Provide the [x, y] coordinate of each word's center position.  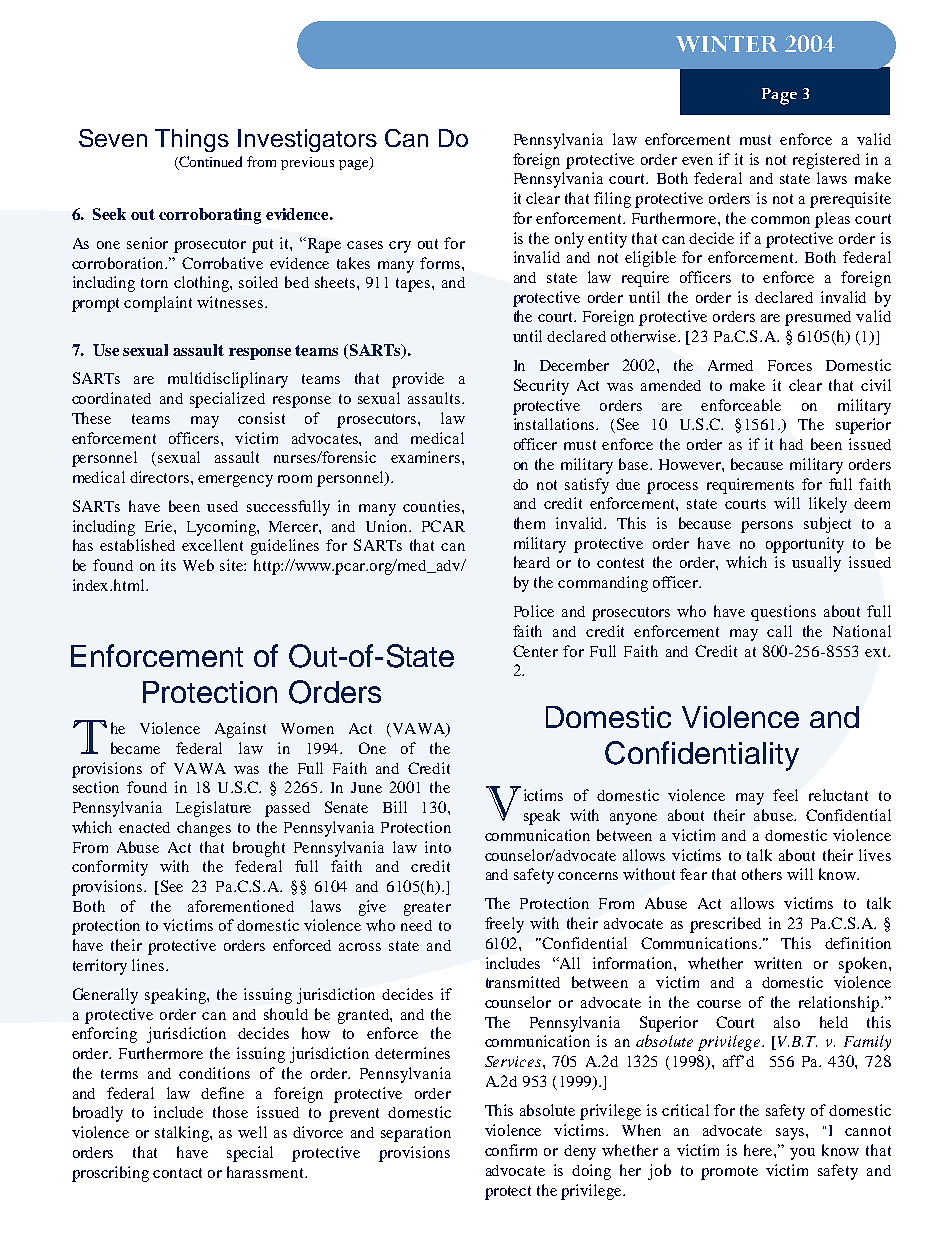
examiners [427, 457]
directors [161, 477]
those [230, 1112]
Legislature [213, 809]
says [791, 1134]
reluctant [838, 795]
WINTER [727, 43]
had [791, 444]
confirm [511, 1150]
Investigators [307, 140]
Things [192, 140]
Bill [395, 807]
